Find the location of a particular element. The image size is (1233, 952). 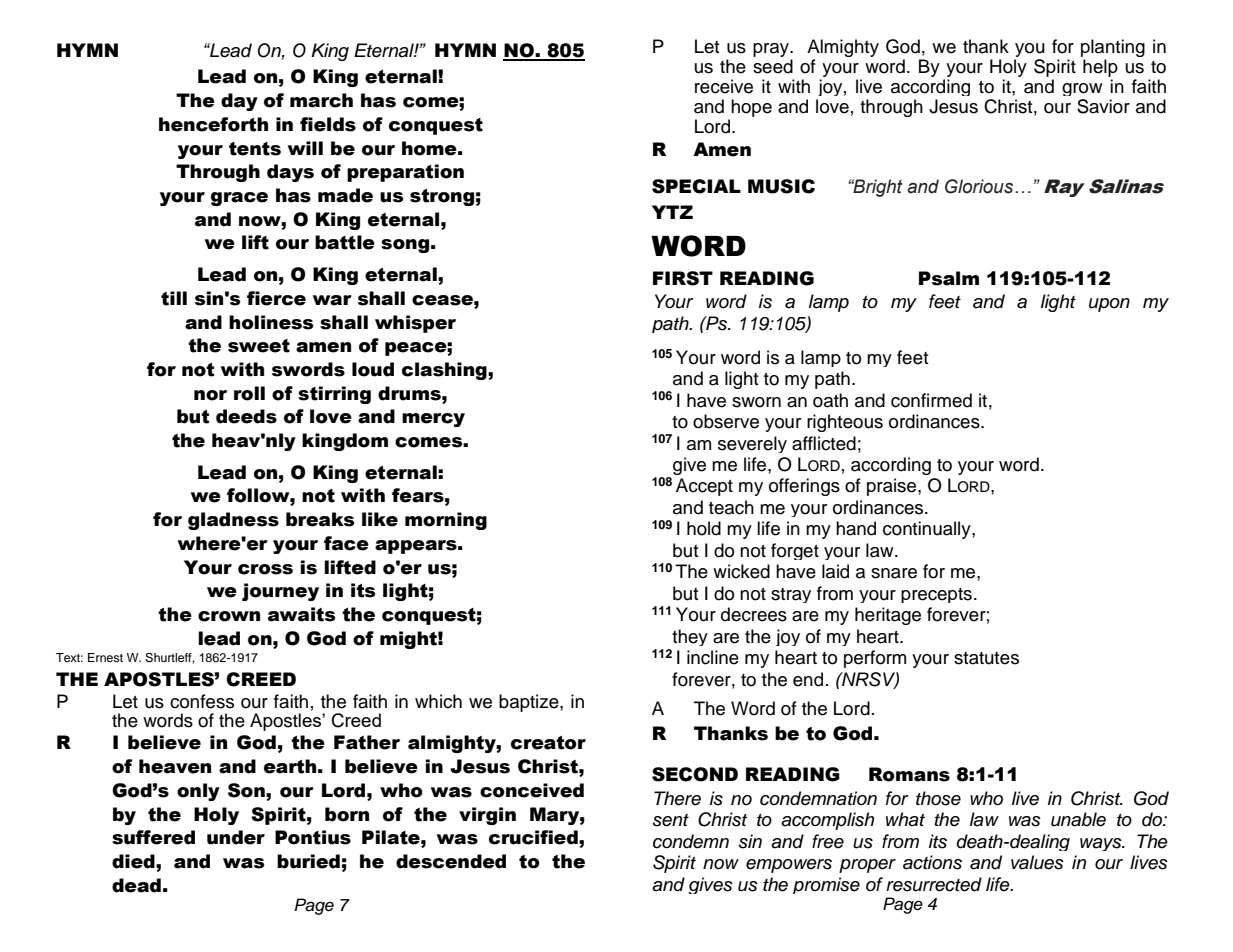

Accept is located at coordinates (704, 487).
